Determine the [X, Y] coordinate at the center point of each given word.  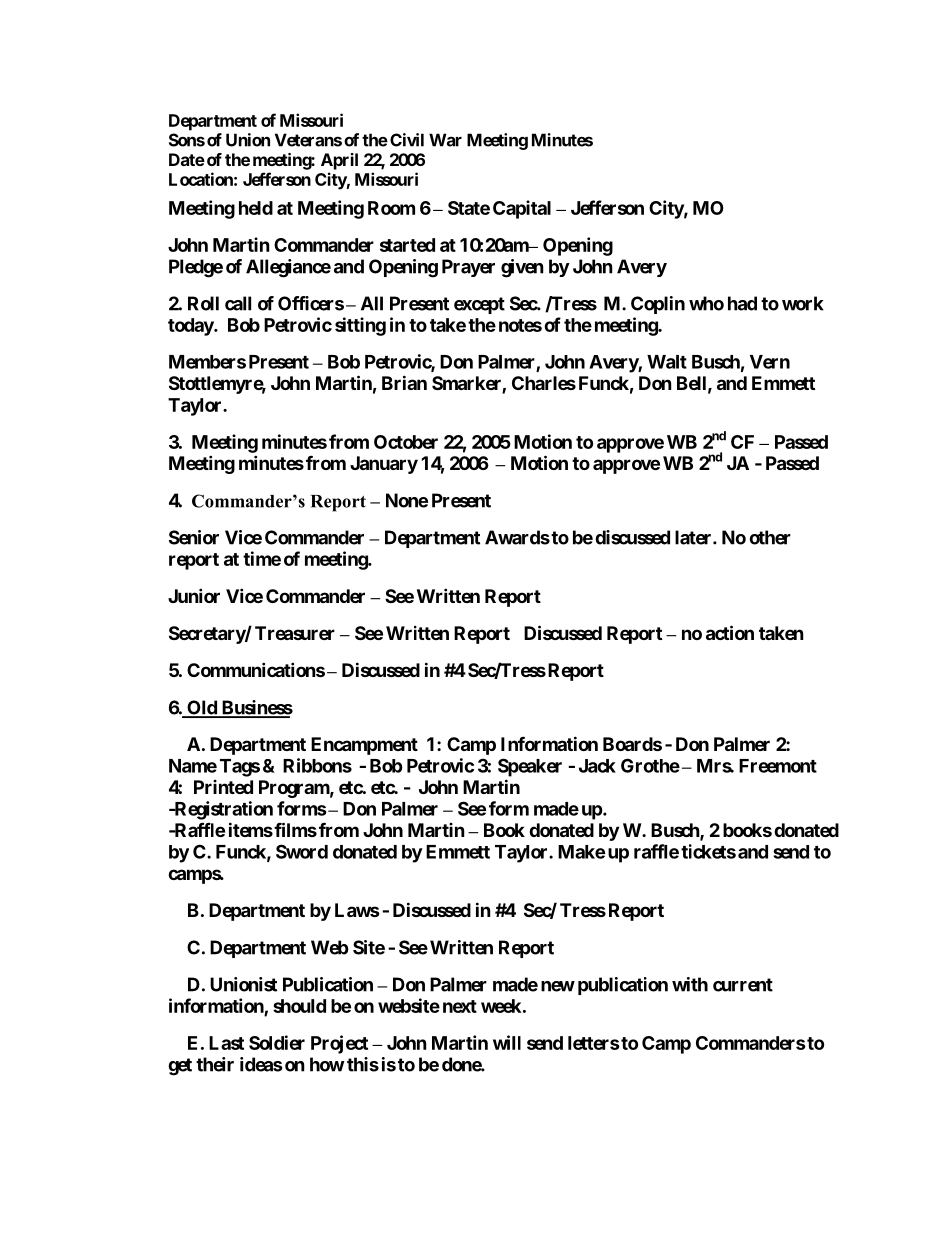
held [256, 208]
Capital [522, 209]
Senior [194, 537]
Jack [597, 766]
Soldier [277, 1042]
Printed [223, 787]
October [406, 442]
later [694, 537]
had [742, 303]
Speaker [530, 767]
